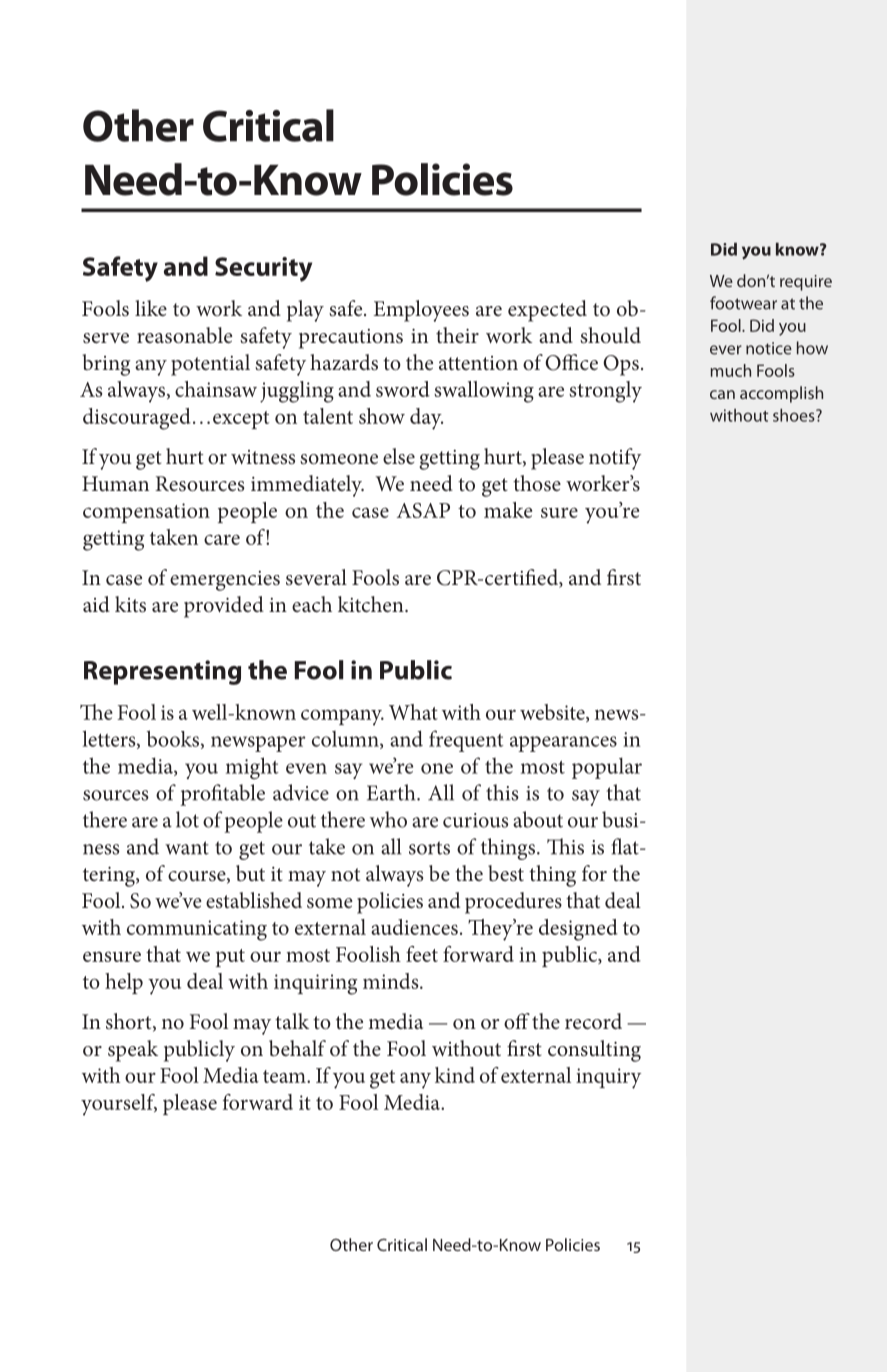 Image resolution: width=887 pixels, height=1372 pixels. What do you see at coordinates (743, 303) in the page?
I see `footwear` at bounding box center [743, 303].
